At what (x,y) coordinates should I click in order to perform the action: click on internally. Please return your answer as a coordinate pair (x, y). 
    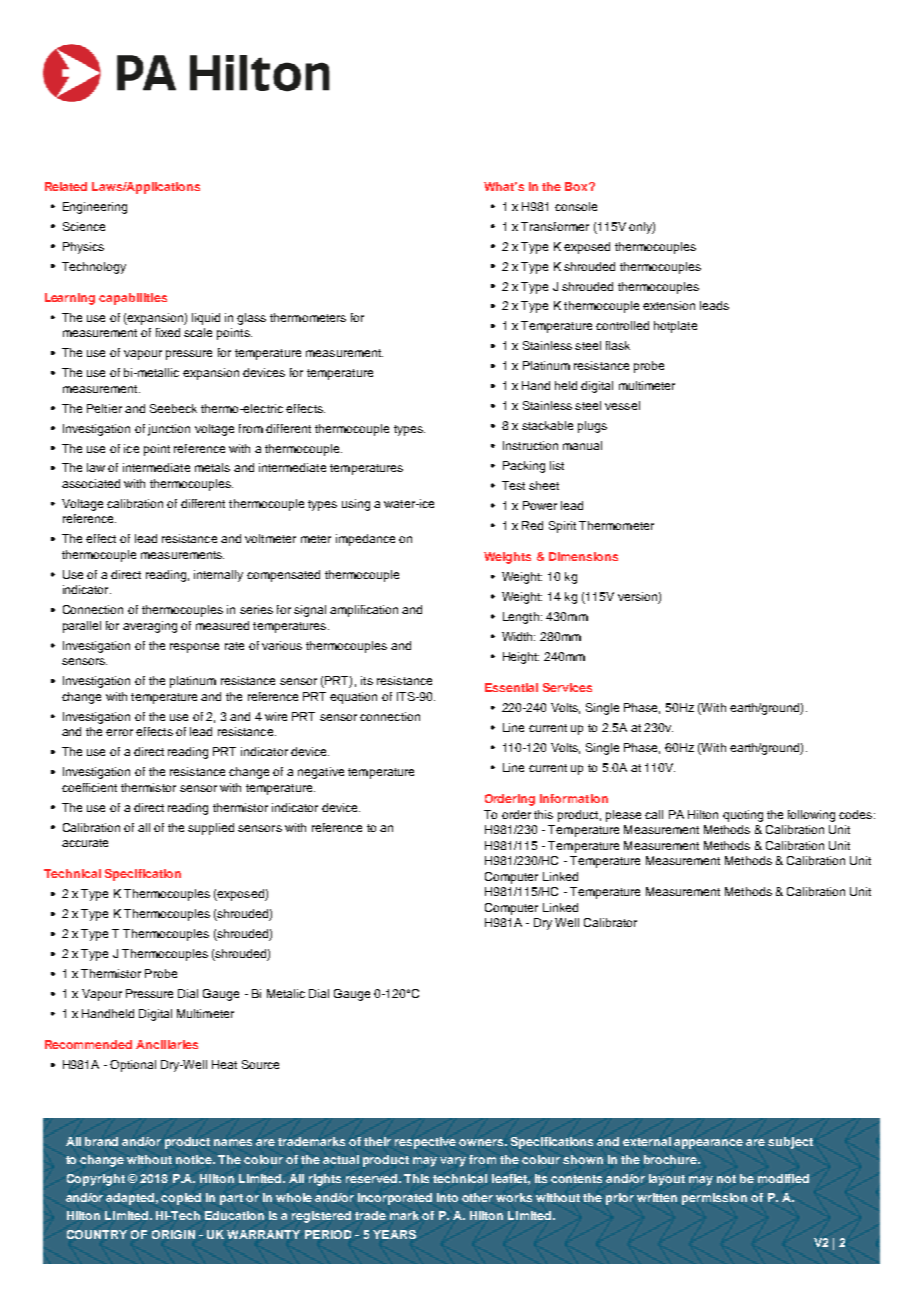
    Looking at the image, I should click on (218, 576).
